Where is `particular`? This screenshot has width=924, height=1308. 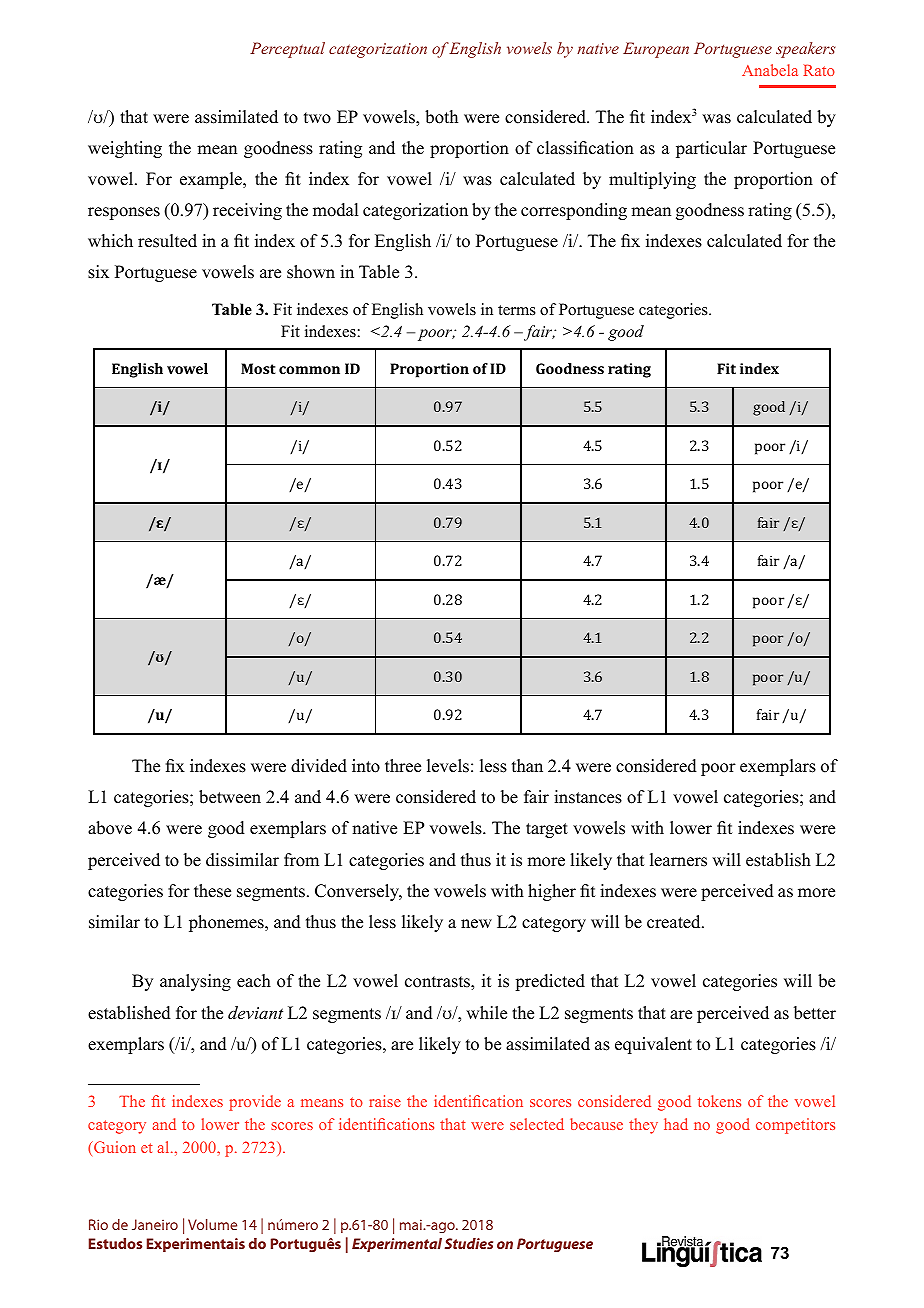 particular is located at coordinates (711, 149).
